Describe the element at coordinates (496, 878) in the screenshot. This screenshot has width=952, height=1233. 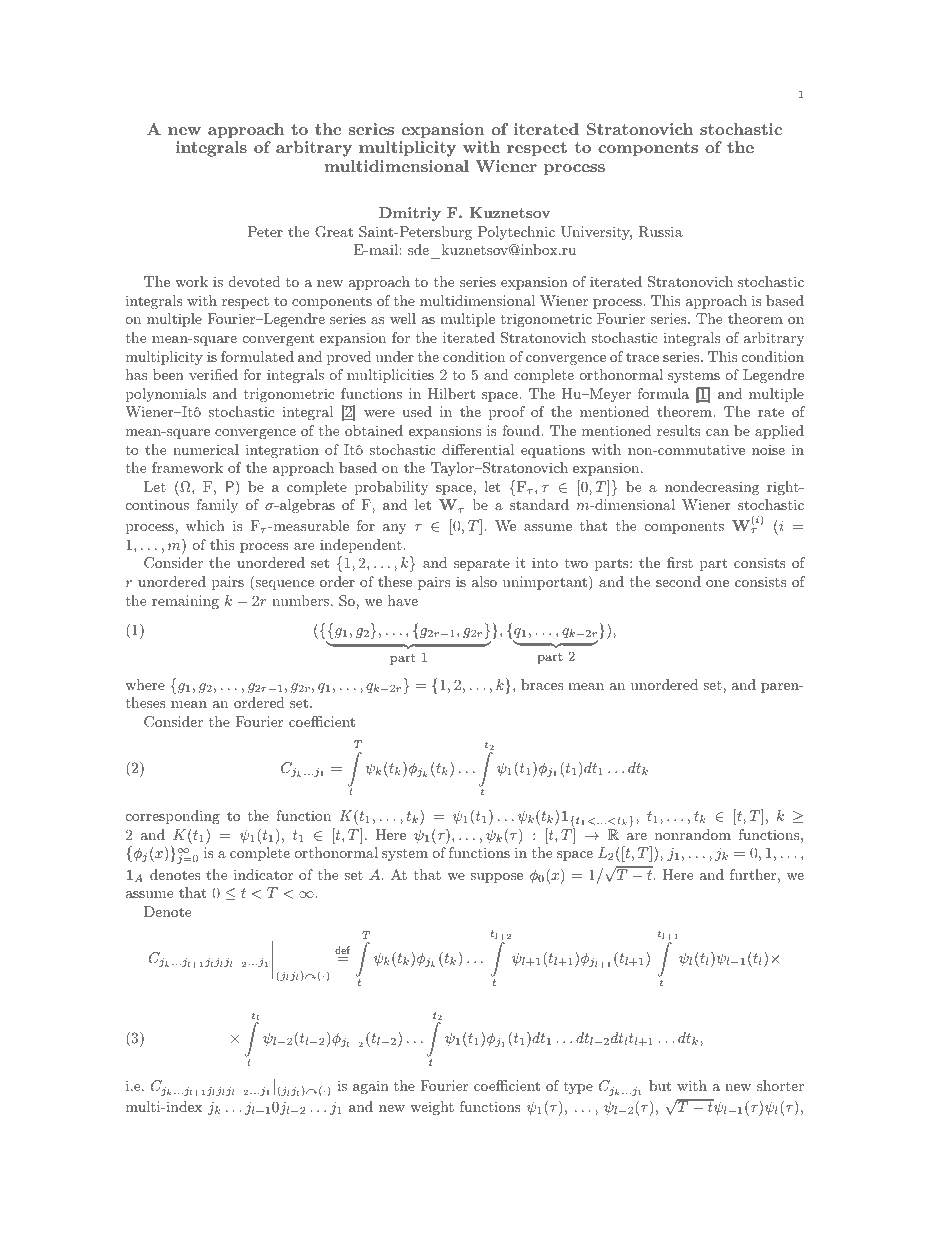
I see `suppose` at that location.
